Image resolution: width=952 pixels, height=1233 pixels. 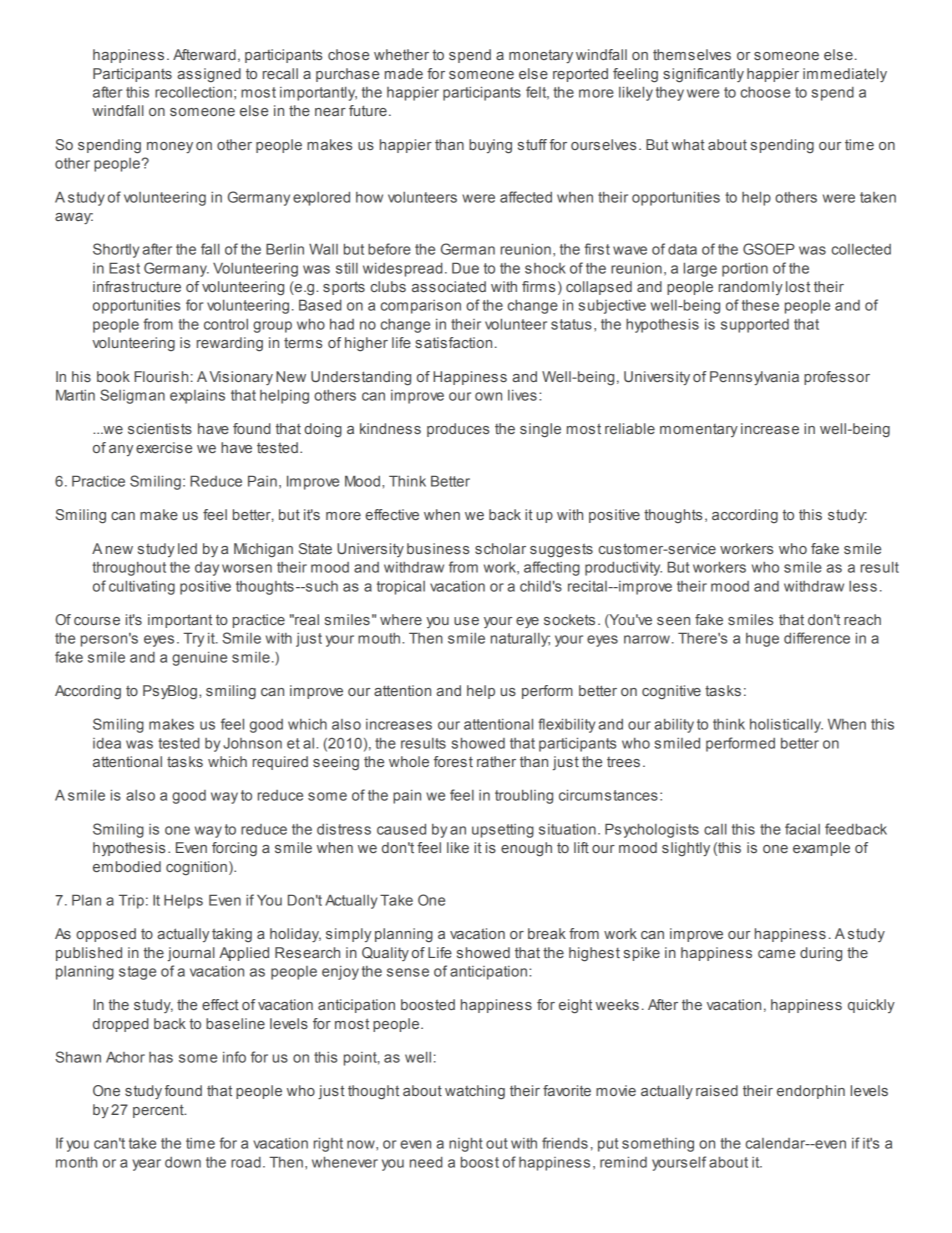 I want to click on choose, so click(x=765, y=92).
